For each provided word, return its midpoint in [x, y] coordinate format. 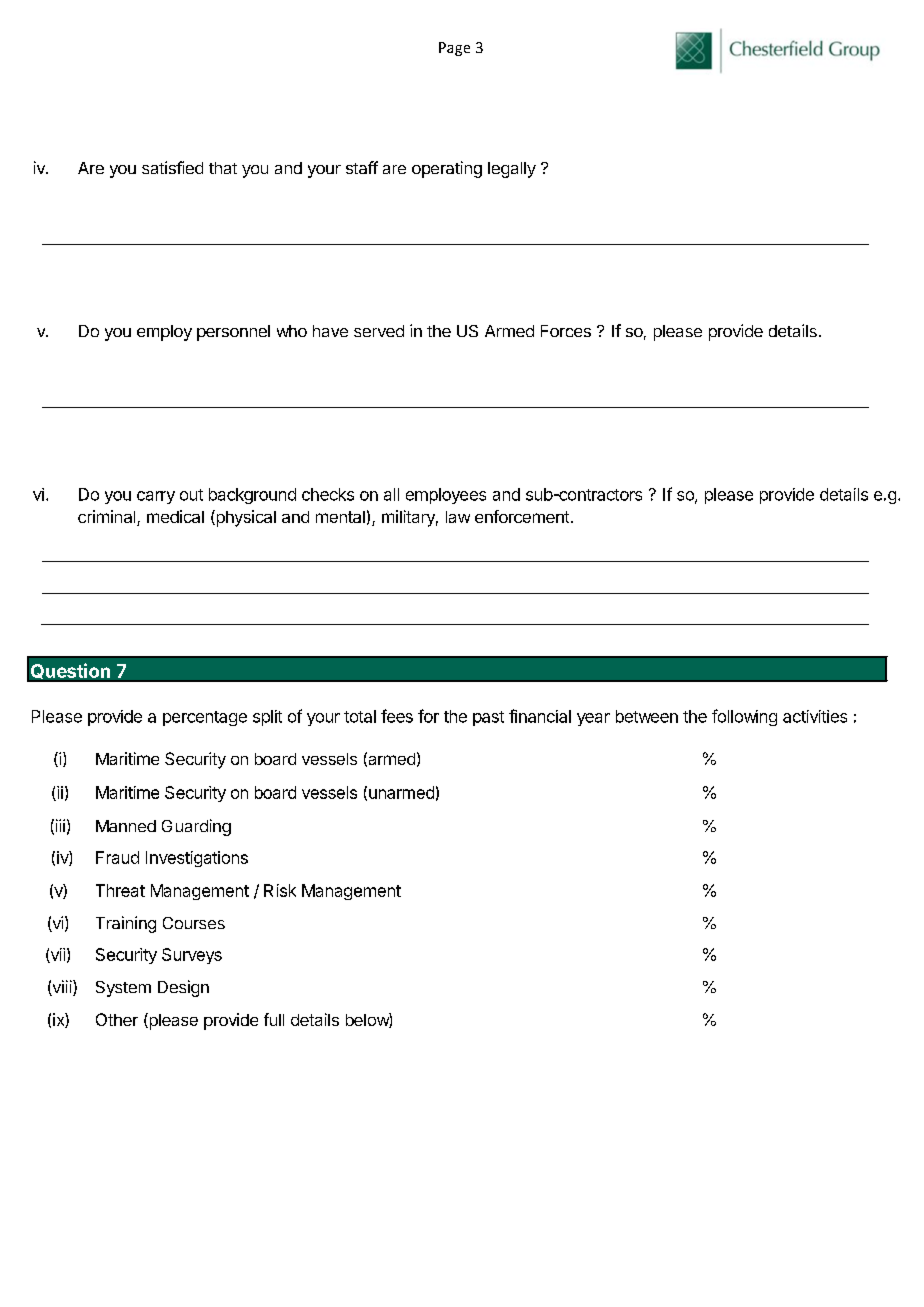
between [647, 716]
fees [397, 716]
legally [512, 170]
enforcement [522, 516]
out [191, 495]
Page [454, 49]
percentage [205, 718]
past [488, 718]
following [744, 717]
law [458, 517]
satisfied [172, 167]
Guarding [196, 827]
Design [183, 988]
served [379, 331]
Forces [566, 331]
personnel [233, 333]
